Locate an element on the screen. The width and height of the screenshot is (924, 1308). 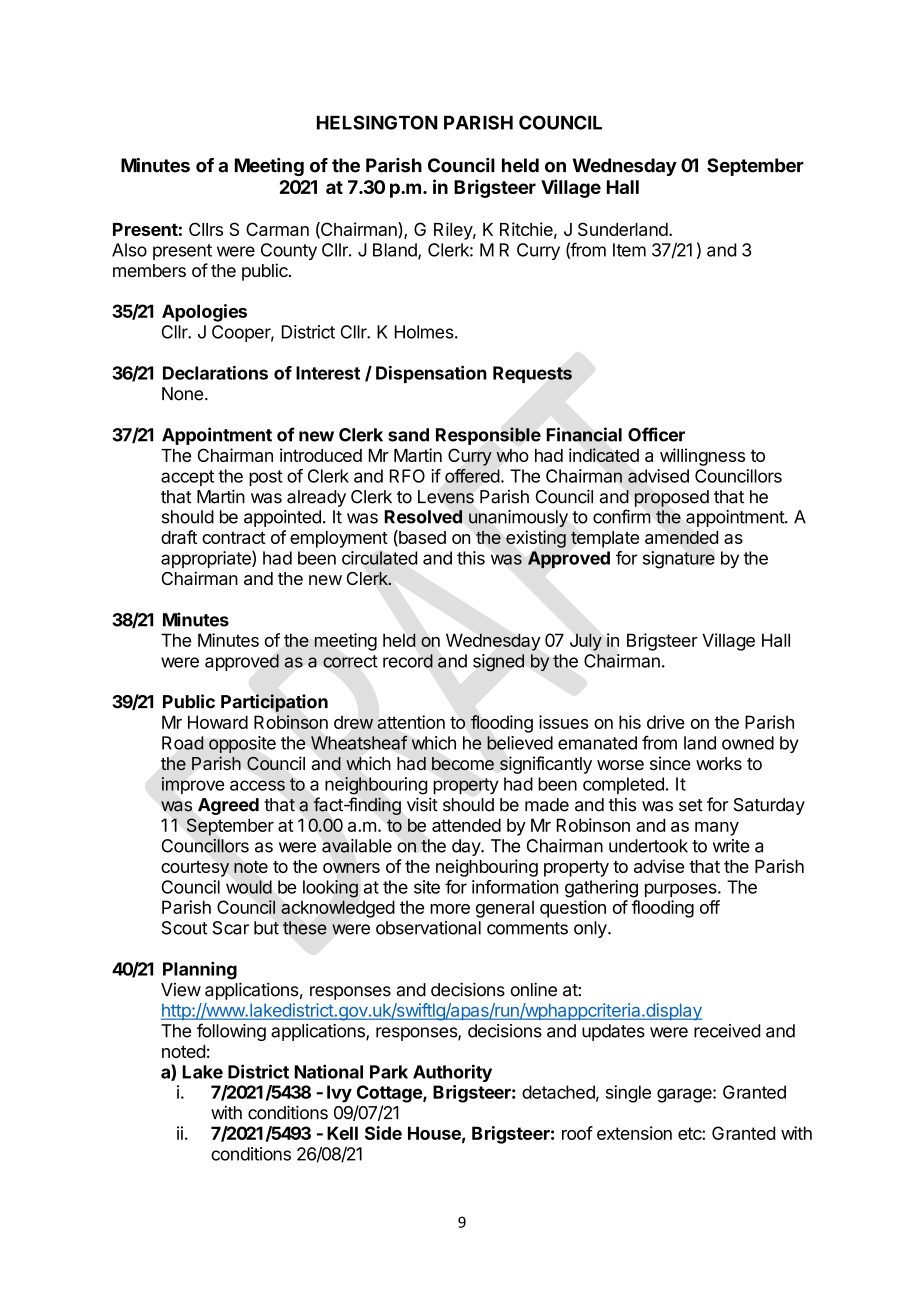
appropriate is located at coordinates (207, 559).
